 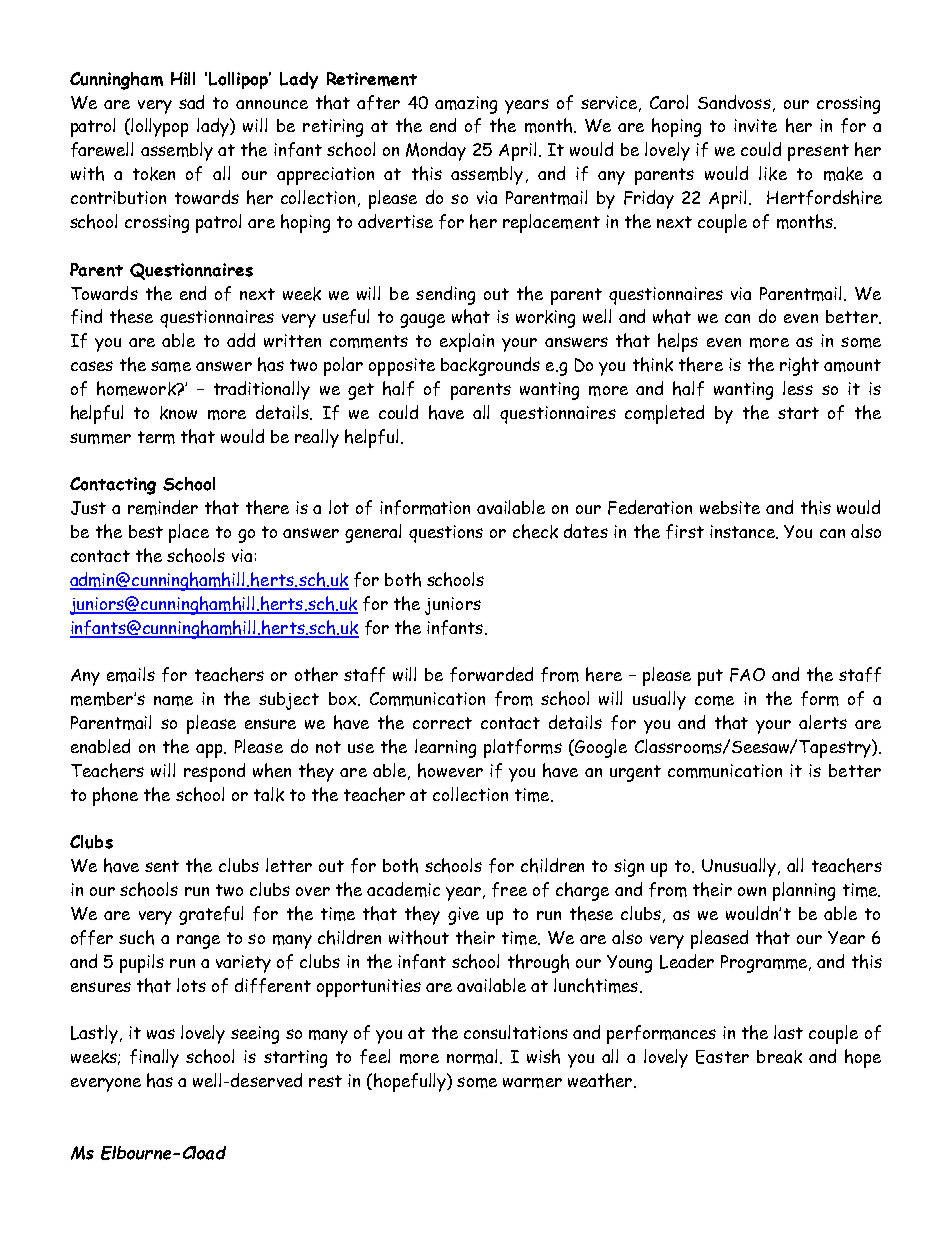 What do you see at coordinates (466, 105) in the image?
I see `amazing` at bounding box center [466, 105].
